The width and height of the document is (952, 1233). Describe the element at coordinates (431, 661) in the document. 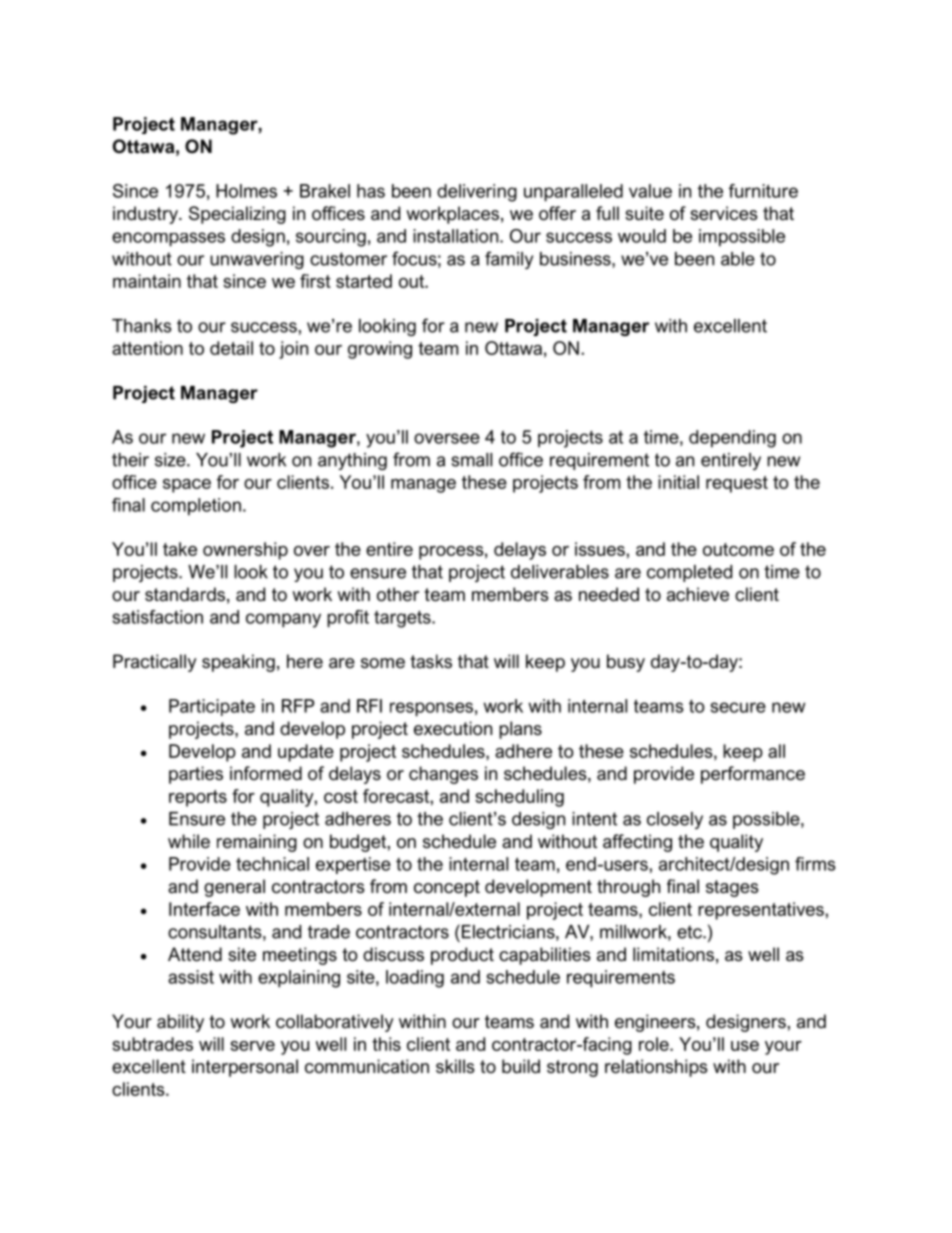

I see `tasks` at that location.
